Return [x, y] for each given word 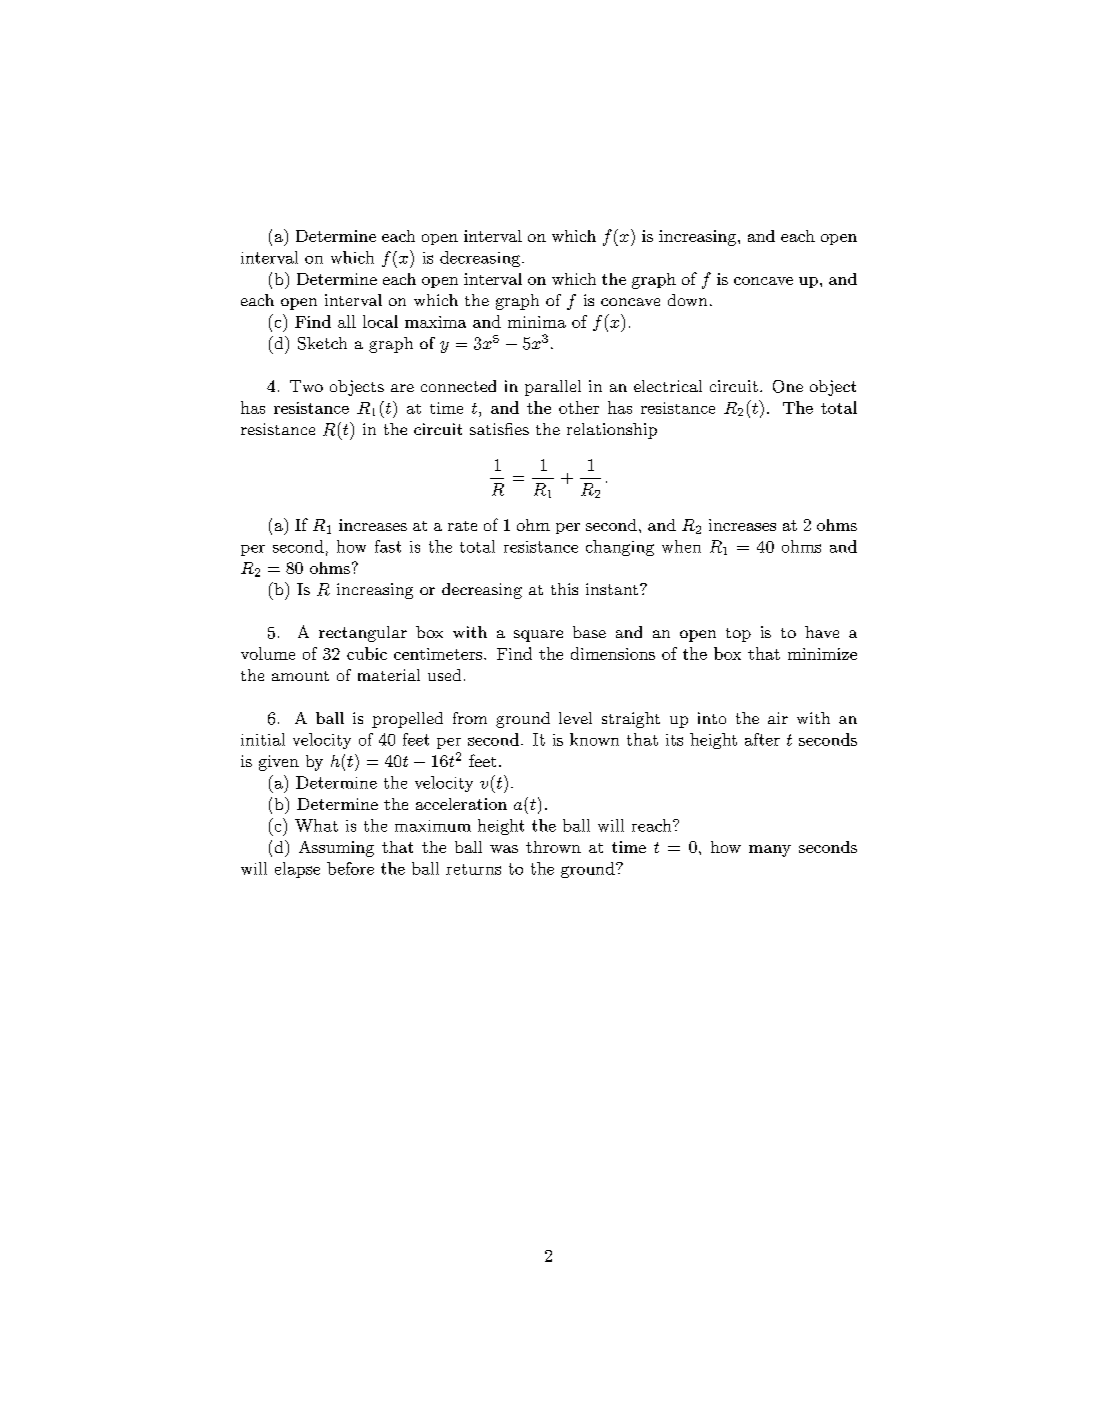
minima [537, 322]
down [687, 300]
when [681, 546]
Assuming [336, 849]
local [380, 321]
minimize [822, 654]
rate [462, 526]
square [538, 636]
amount [300, 676]
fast [388, 546]
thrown [553, 847]
